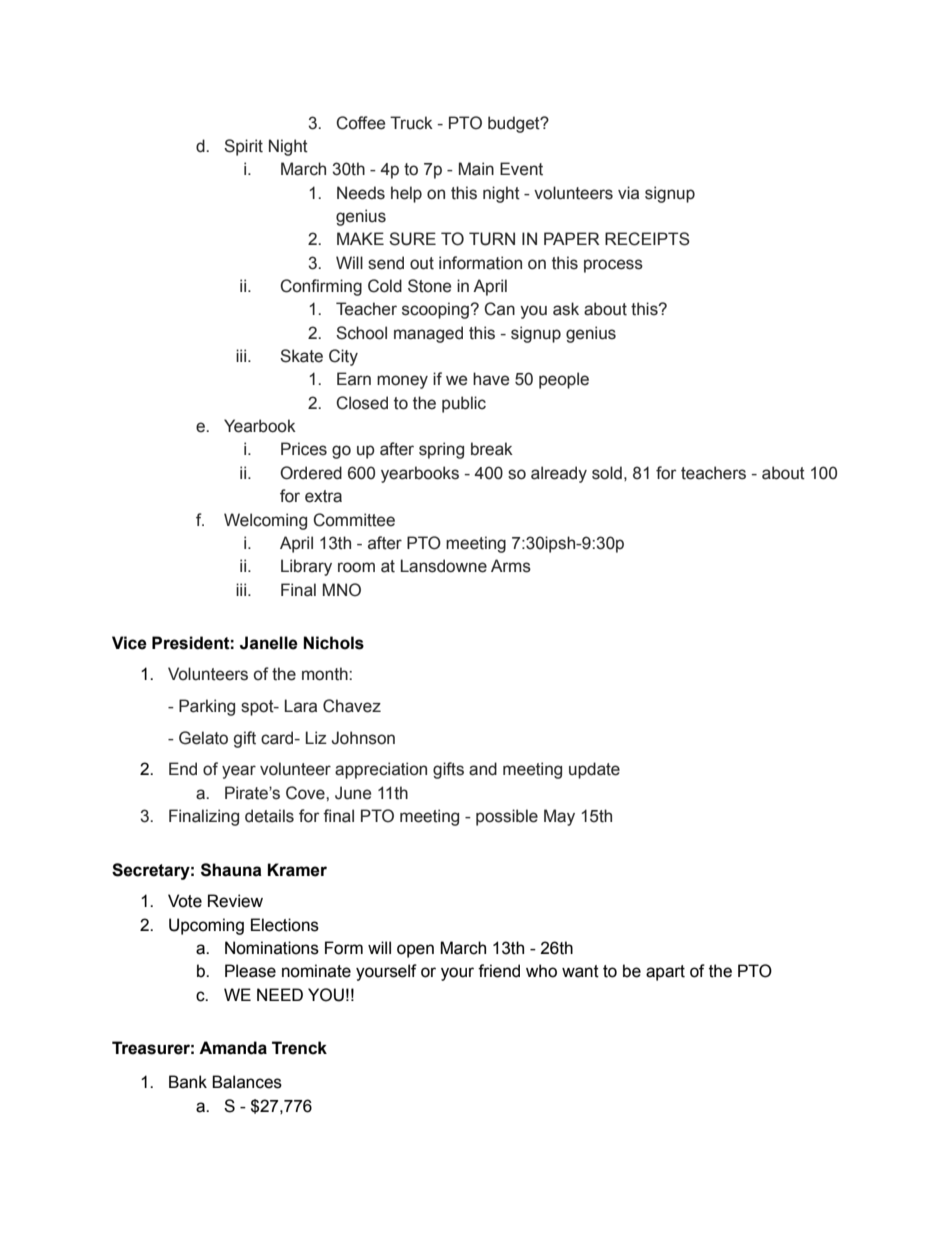  I want to click on Gelato, so click(203, 738).
